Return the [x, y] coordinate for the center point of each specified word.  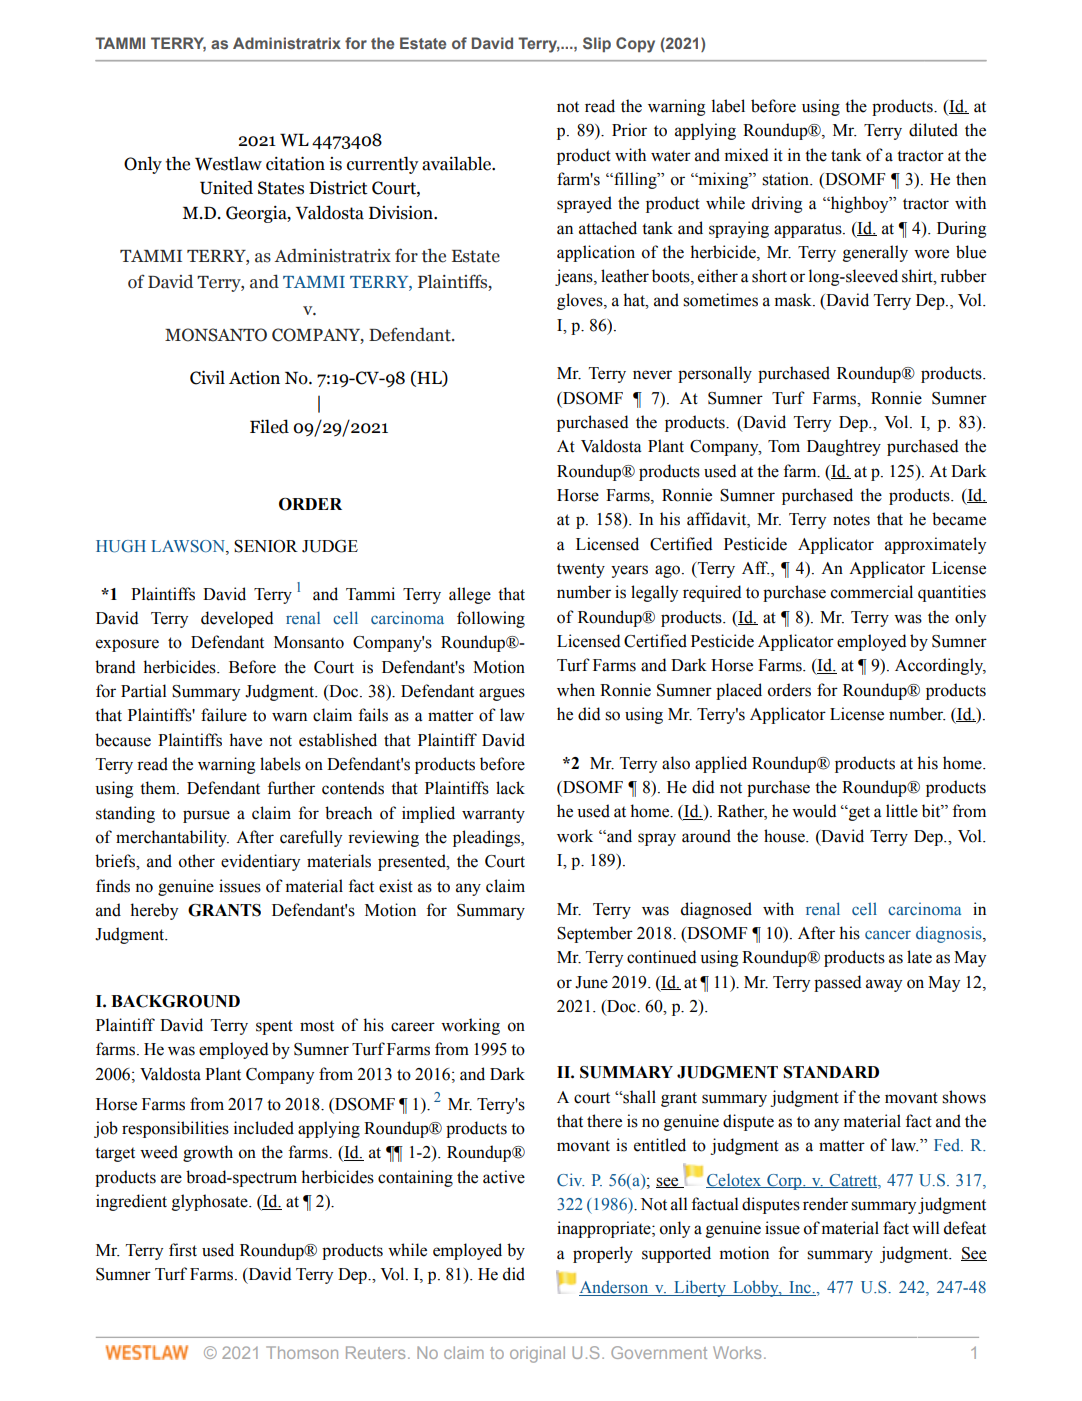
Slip [597, 44]
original [537, 1354]
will [926, 1227]
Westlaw [228, 163]
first [183, 1250]
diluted [933, 130]
